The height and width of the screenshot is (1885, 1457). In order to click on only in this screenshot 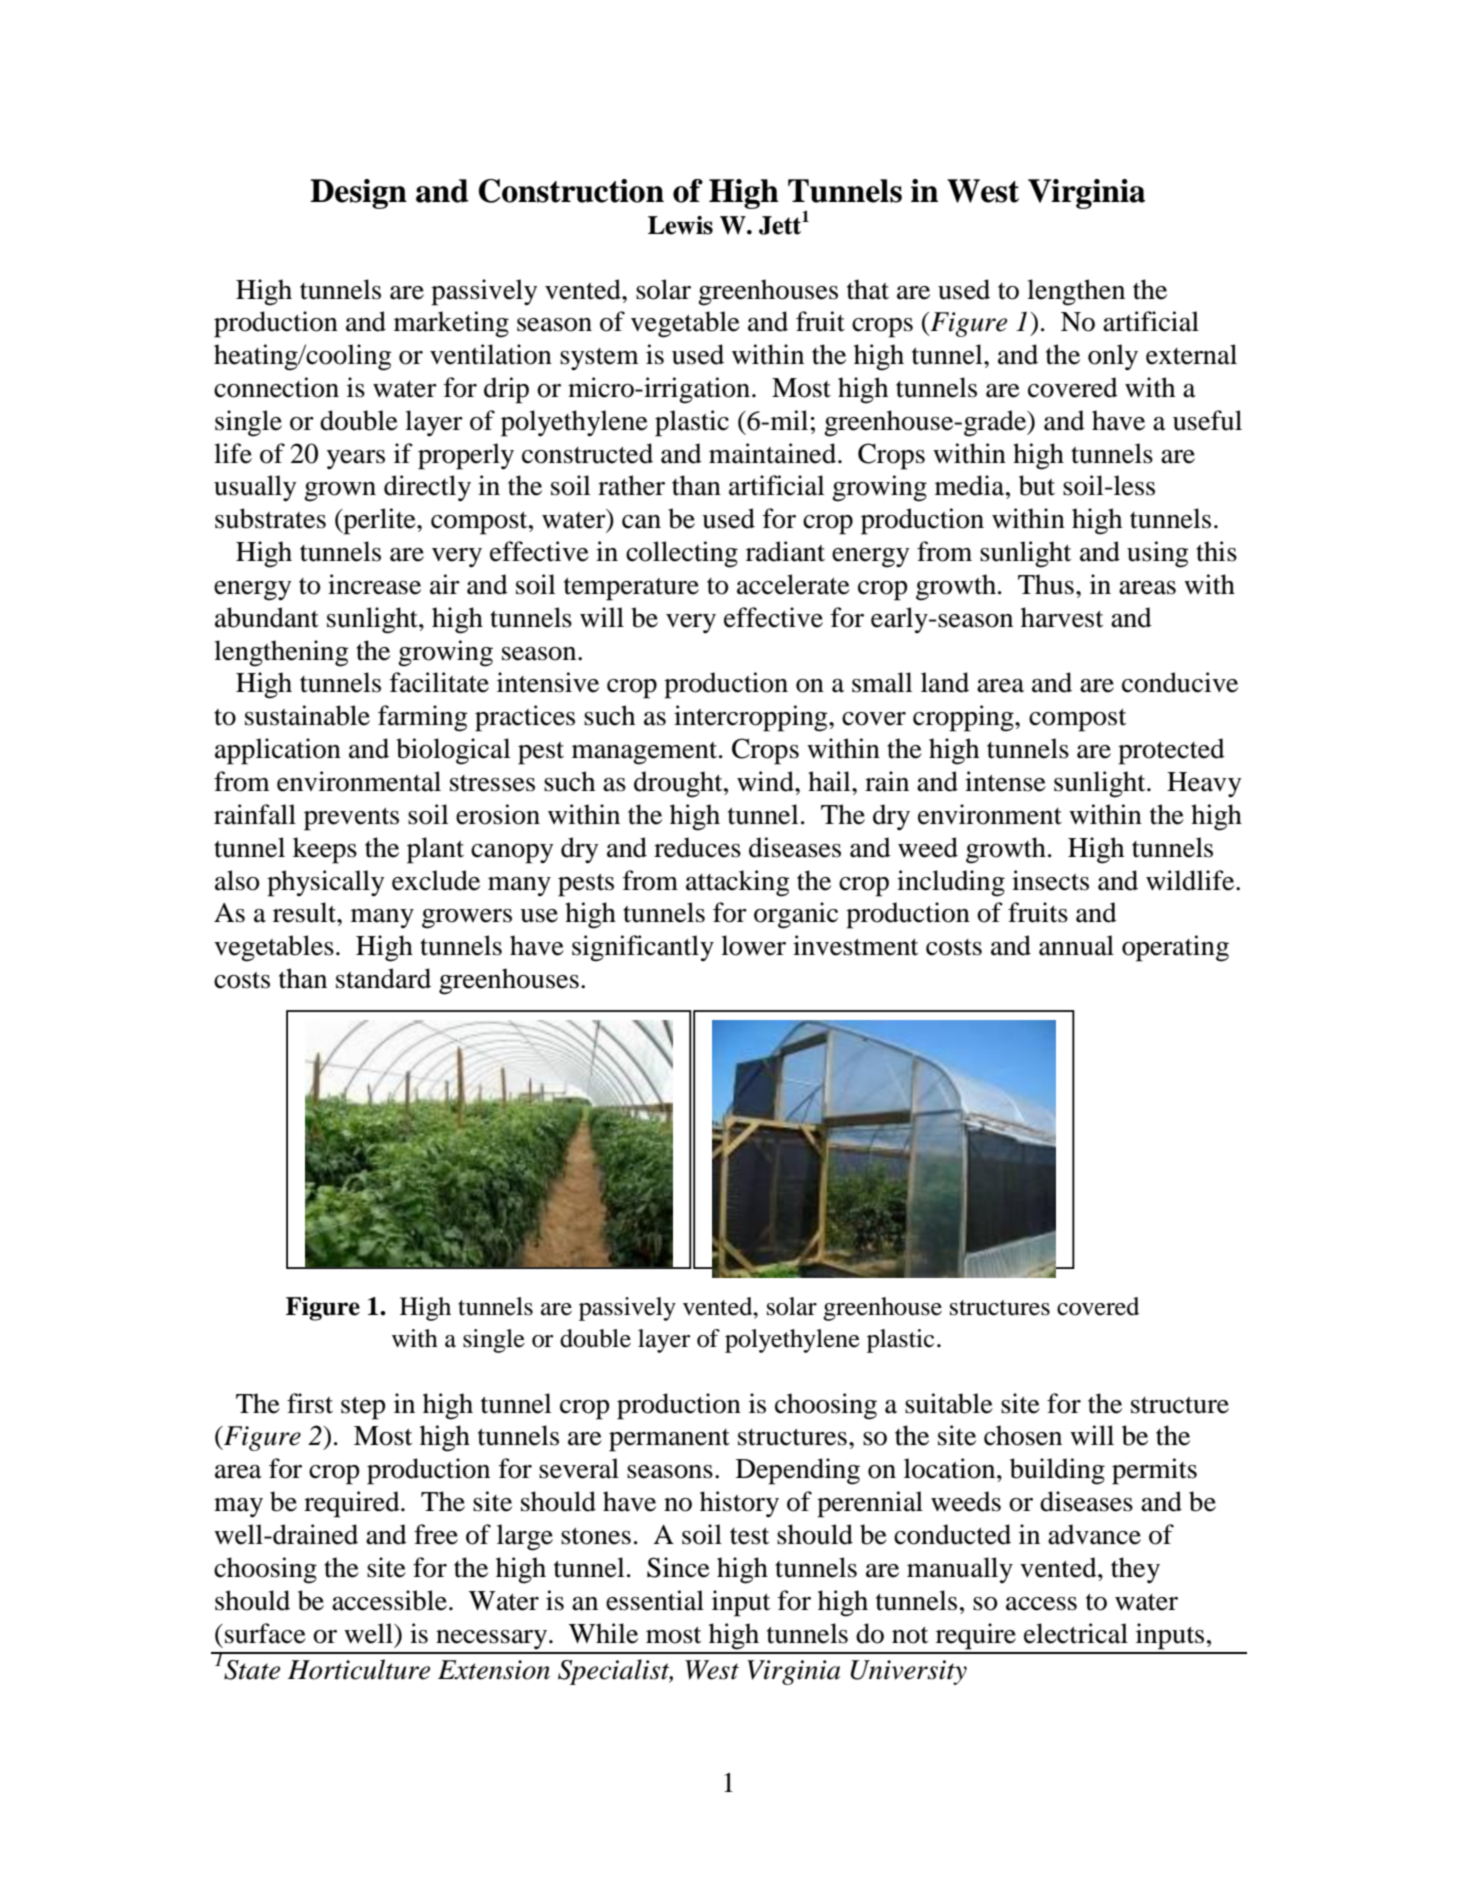, I will do `click(1113, 357)`.
